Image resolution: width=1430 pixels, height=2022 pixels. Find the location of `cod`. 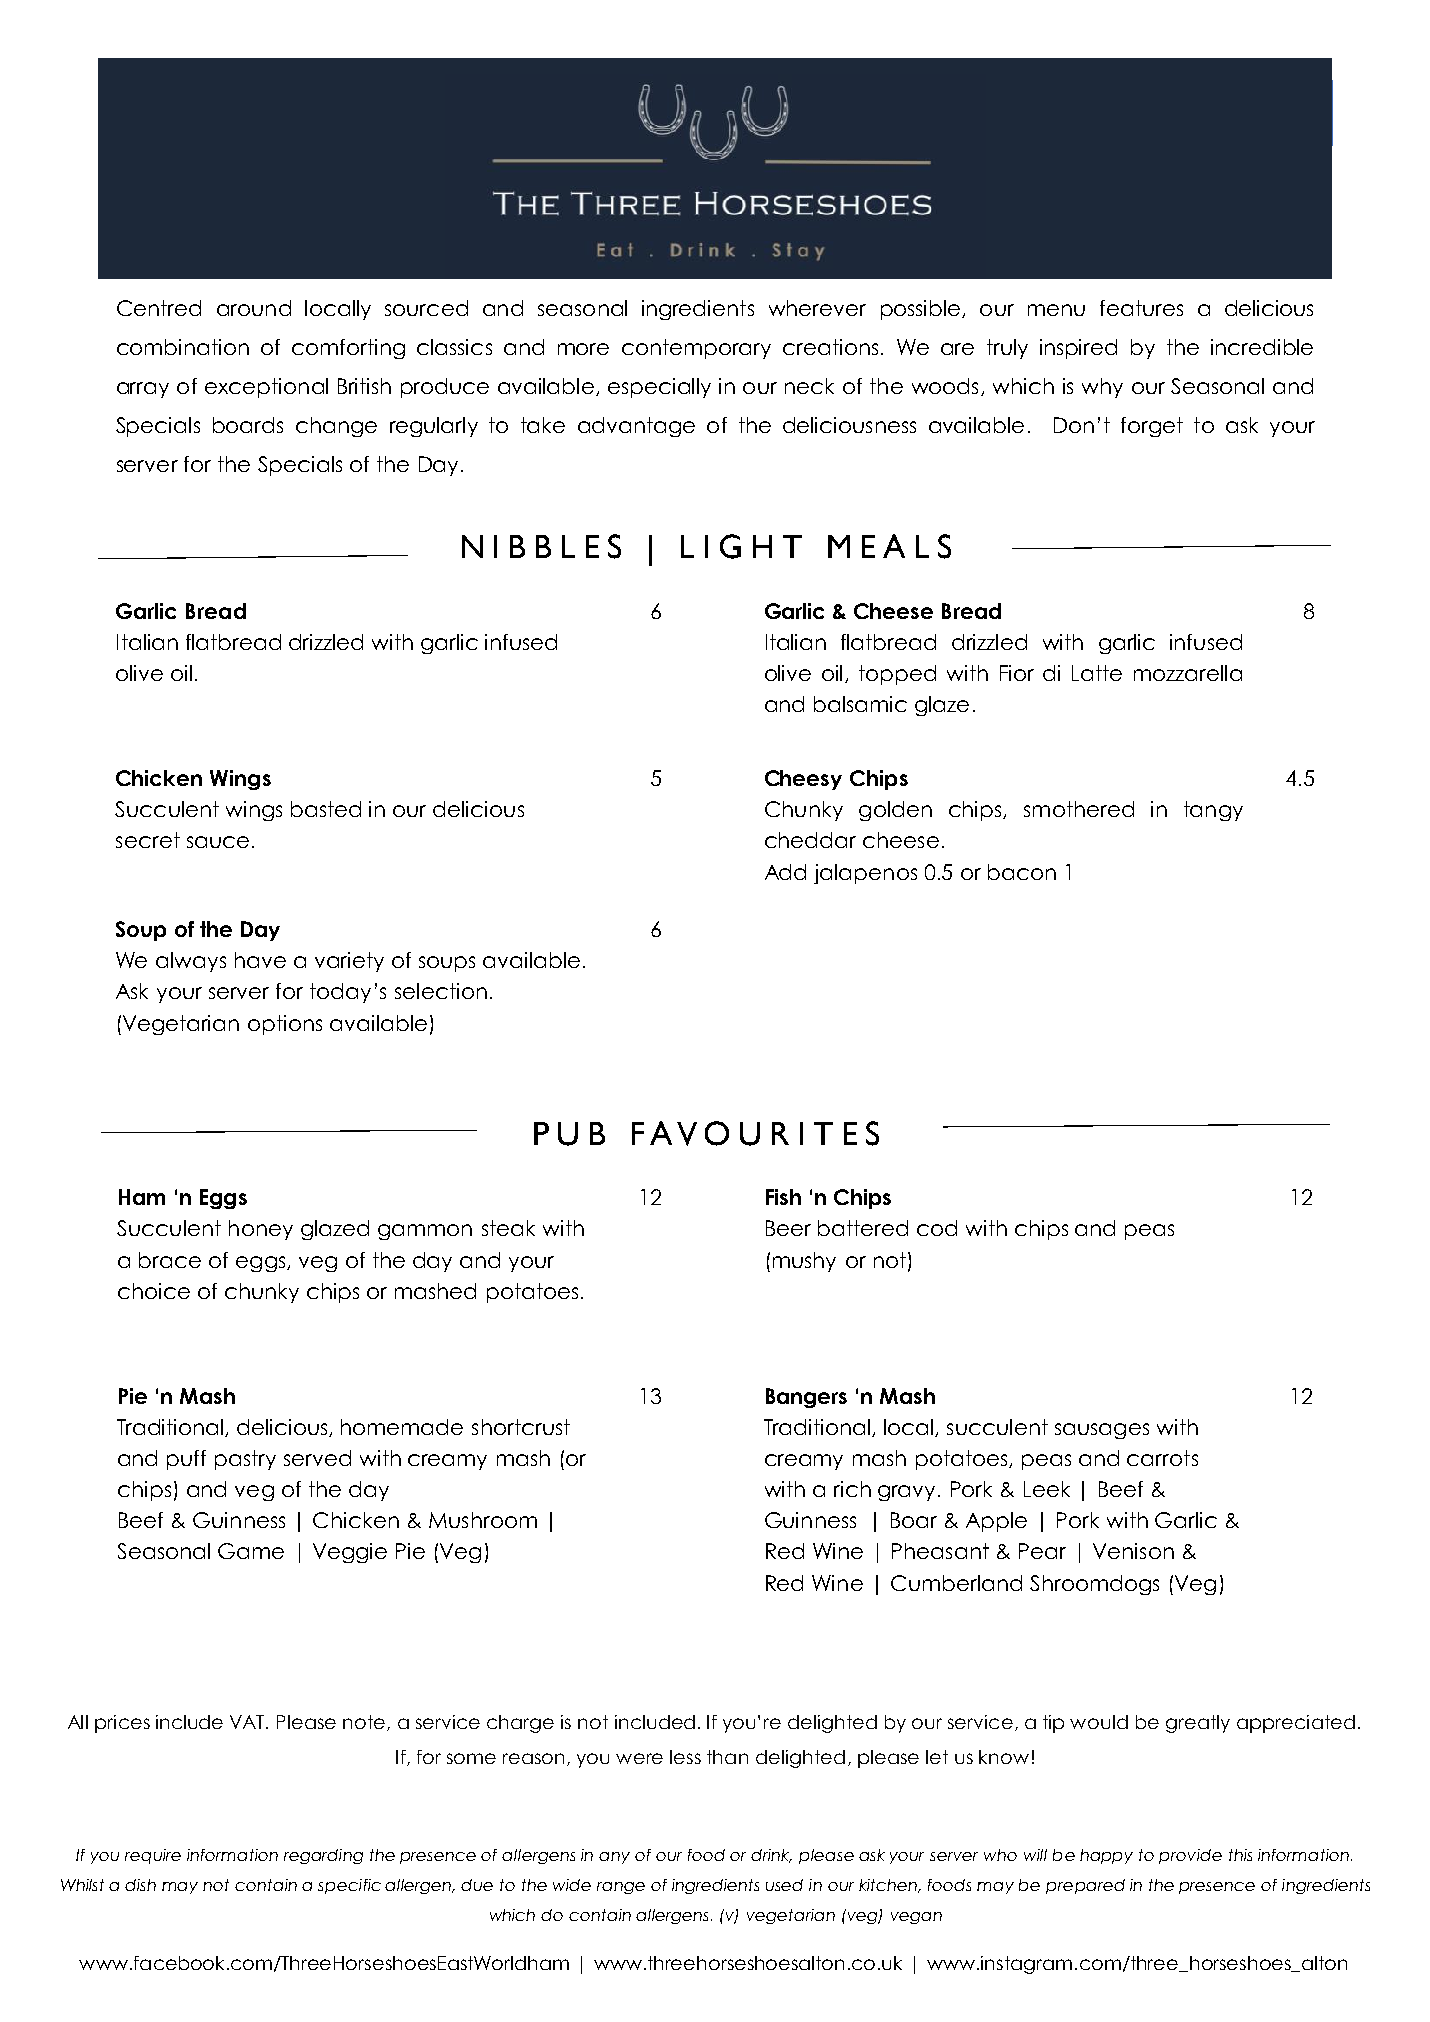

cod is located at coordinates (937, 1228).
